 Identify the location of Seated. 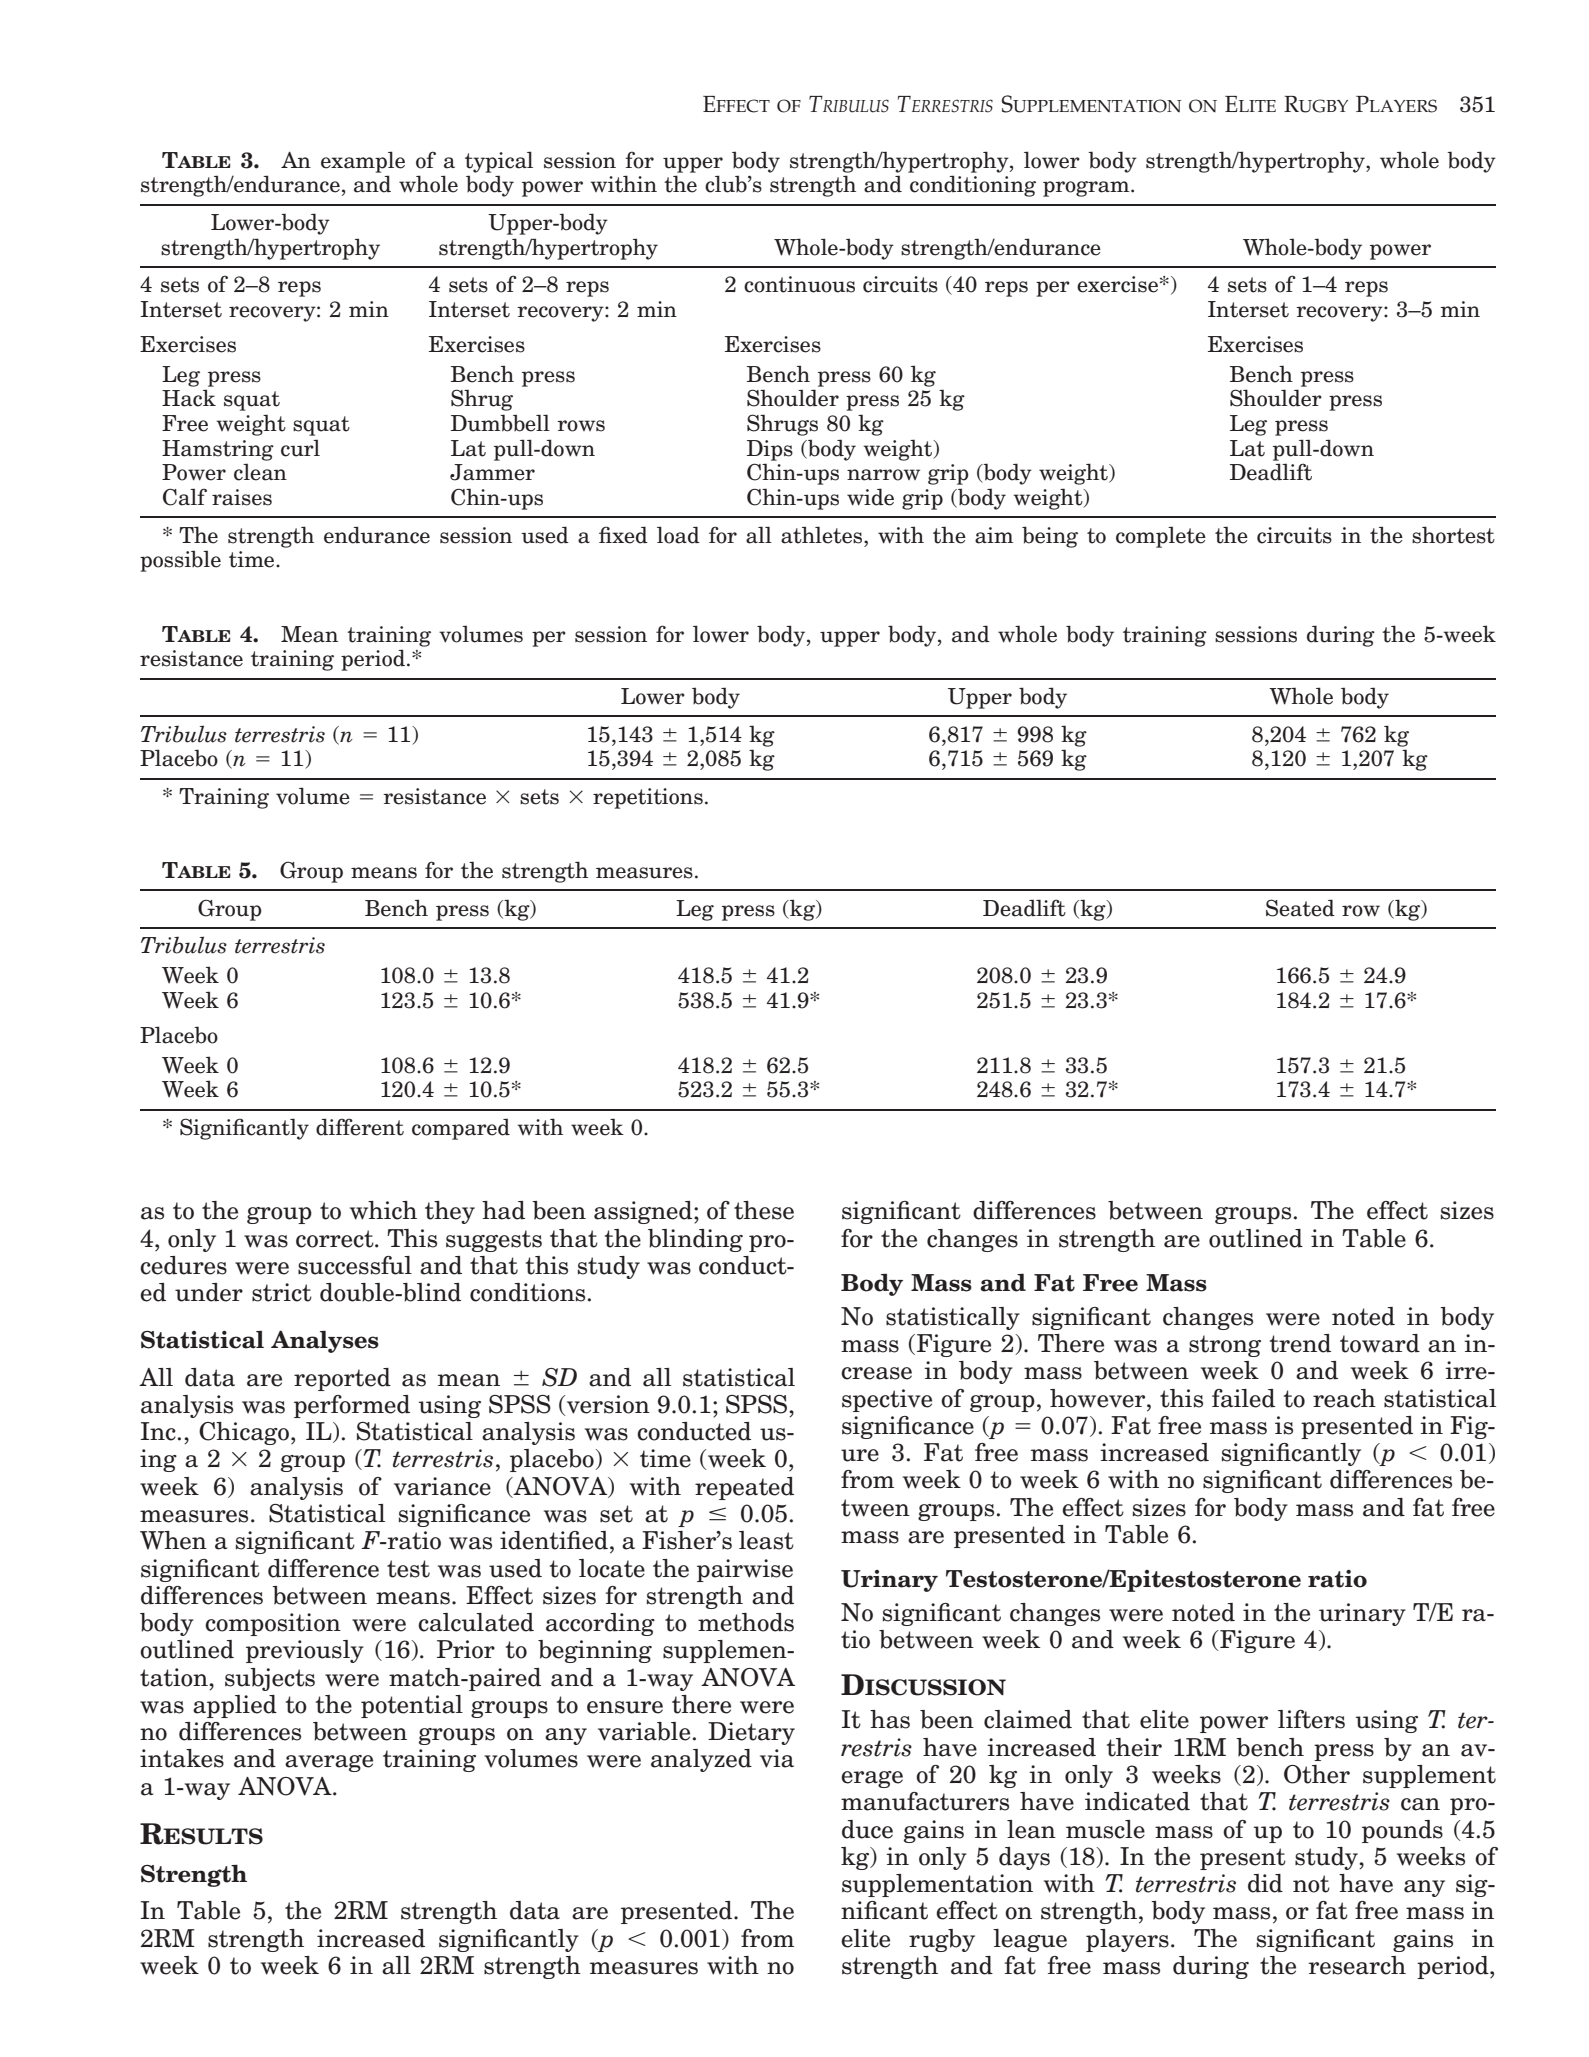
(1300, 908).
